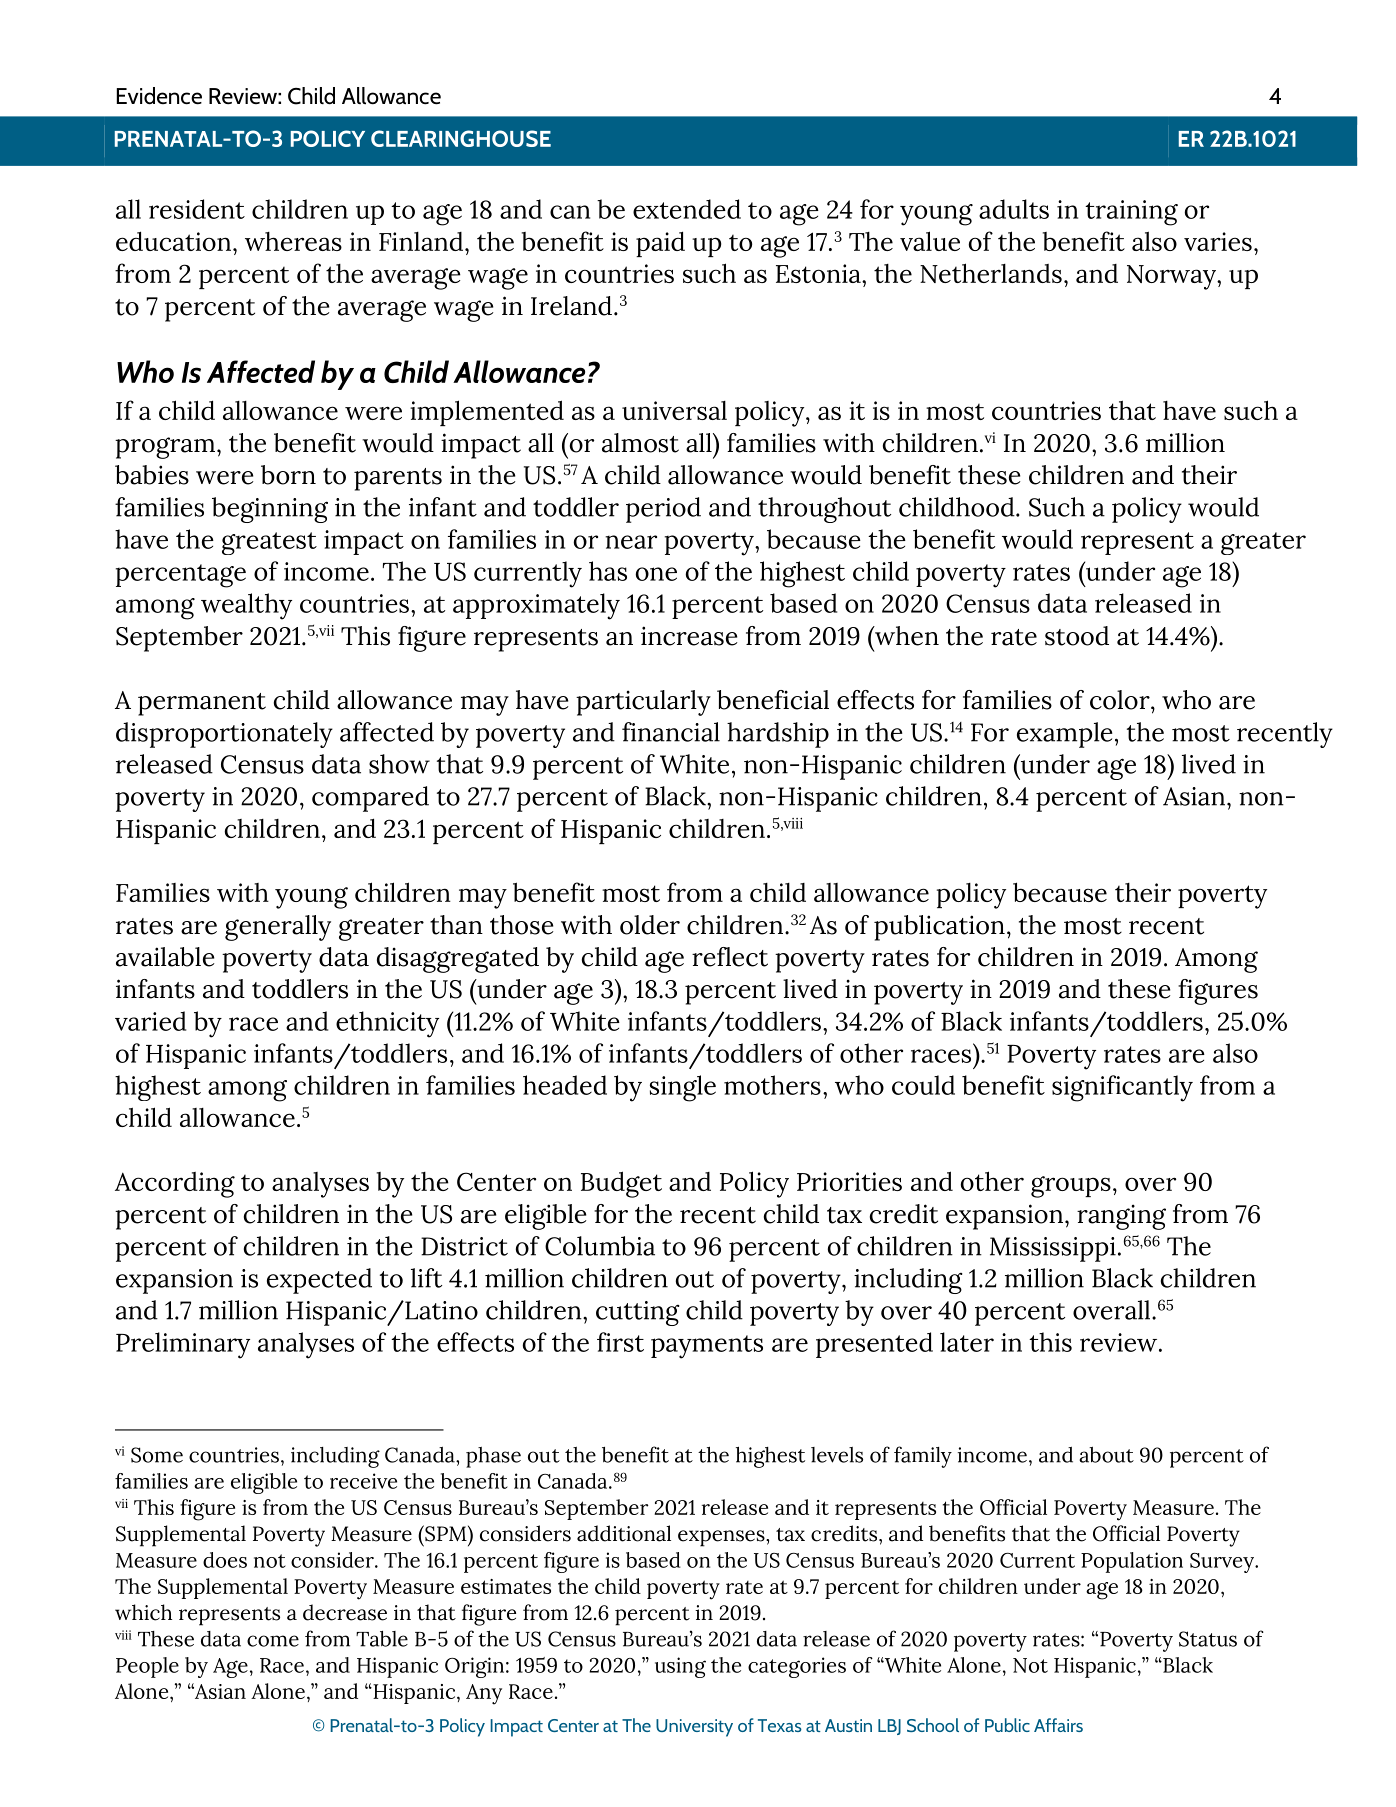  Describe the element at coordinates (687, 209) in the screenshot. I see `extended` at that location.
